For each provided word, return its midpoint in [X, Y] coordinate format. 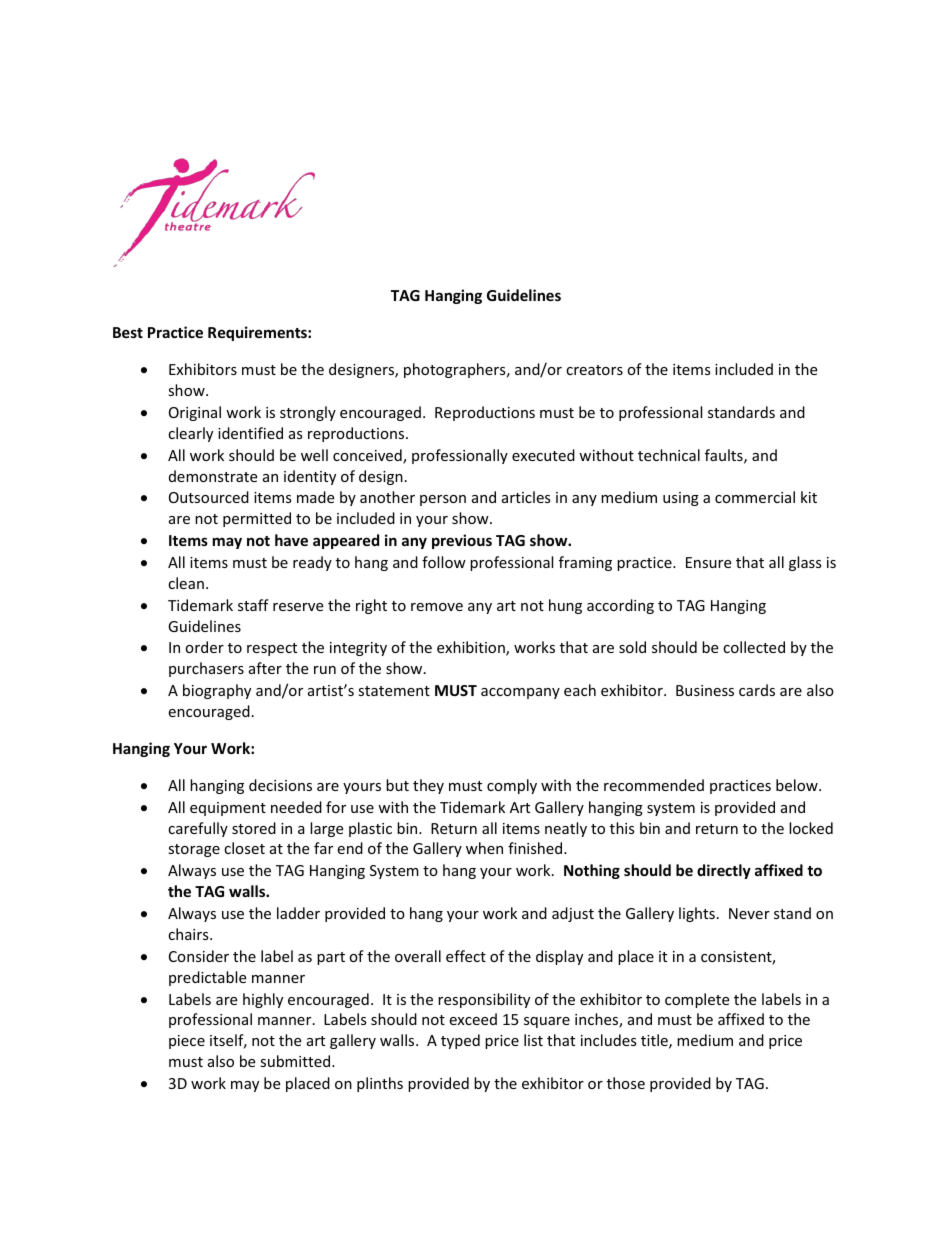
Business [705, 690]
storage [194, 850]
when [484, 848]
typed [460, 1041]
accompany [520, 693]
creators [594, 370]
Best [128, 332]
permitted [257, 519]
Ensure [708, 562]
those [626, 1083]
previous [462, 541]
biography [217, 691]
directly [724, 871]
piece [187, 1042]
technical [669, 455]
